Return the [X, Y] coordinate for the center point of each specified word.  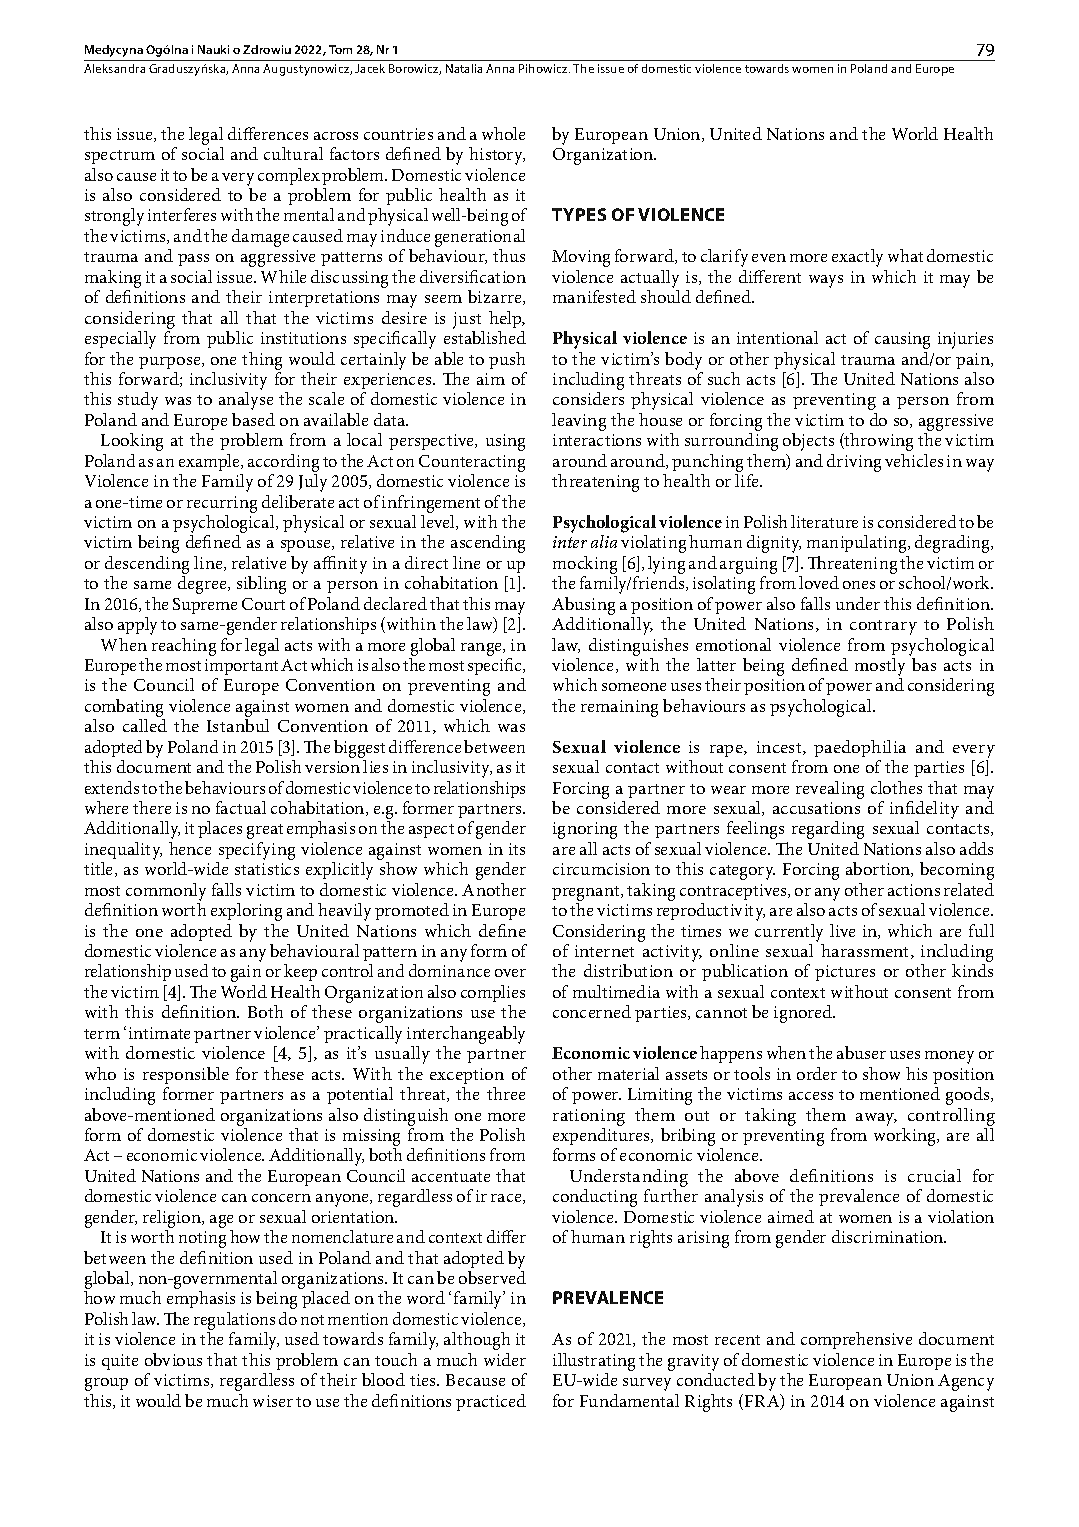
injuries [965, 340]
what [905, 255]
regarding [828, 830]
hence [190, 848]
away [876, 1119]
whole [503, 133]
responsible [186, 1075]
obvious [173, 1359]
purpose [171, 363]
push [507, 360]
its [517, 849]
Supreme [205, 606]
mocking [585, 566]
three [506, 1093]
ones [859, 585]
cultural [293, 153]
